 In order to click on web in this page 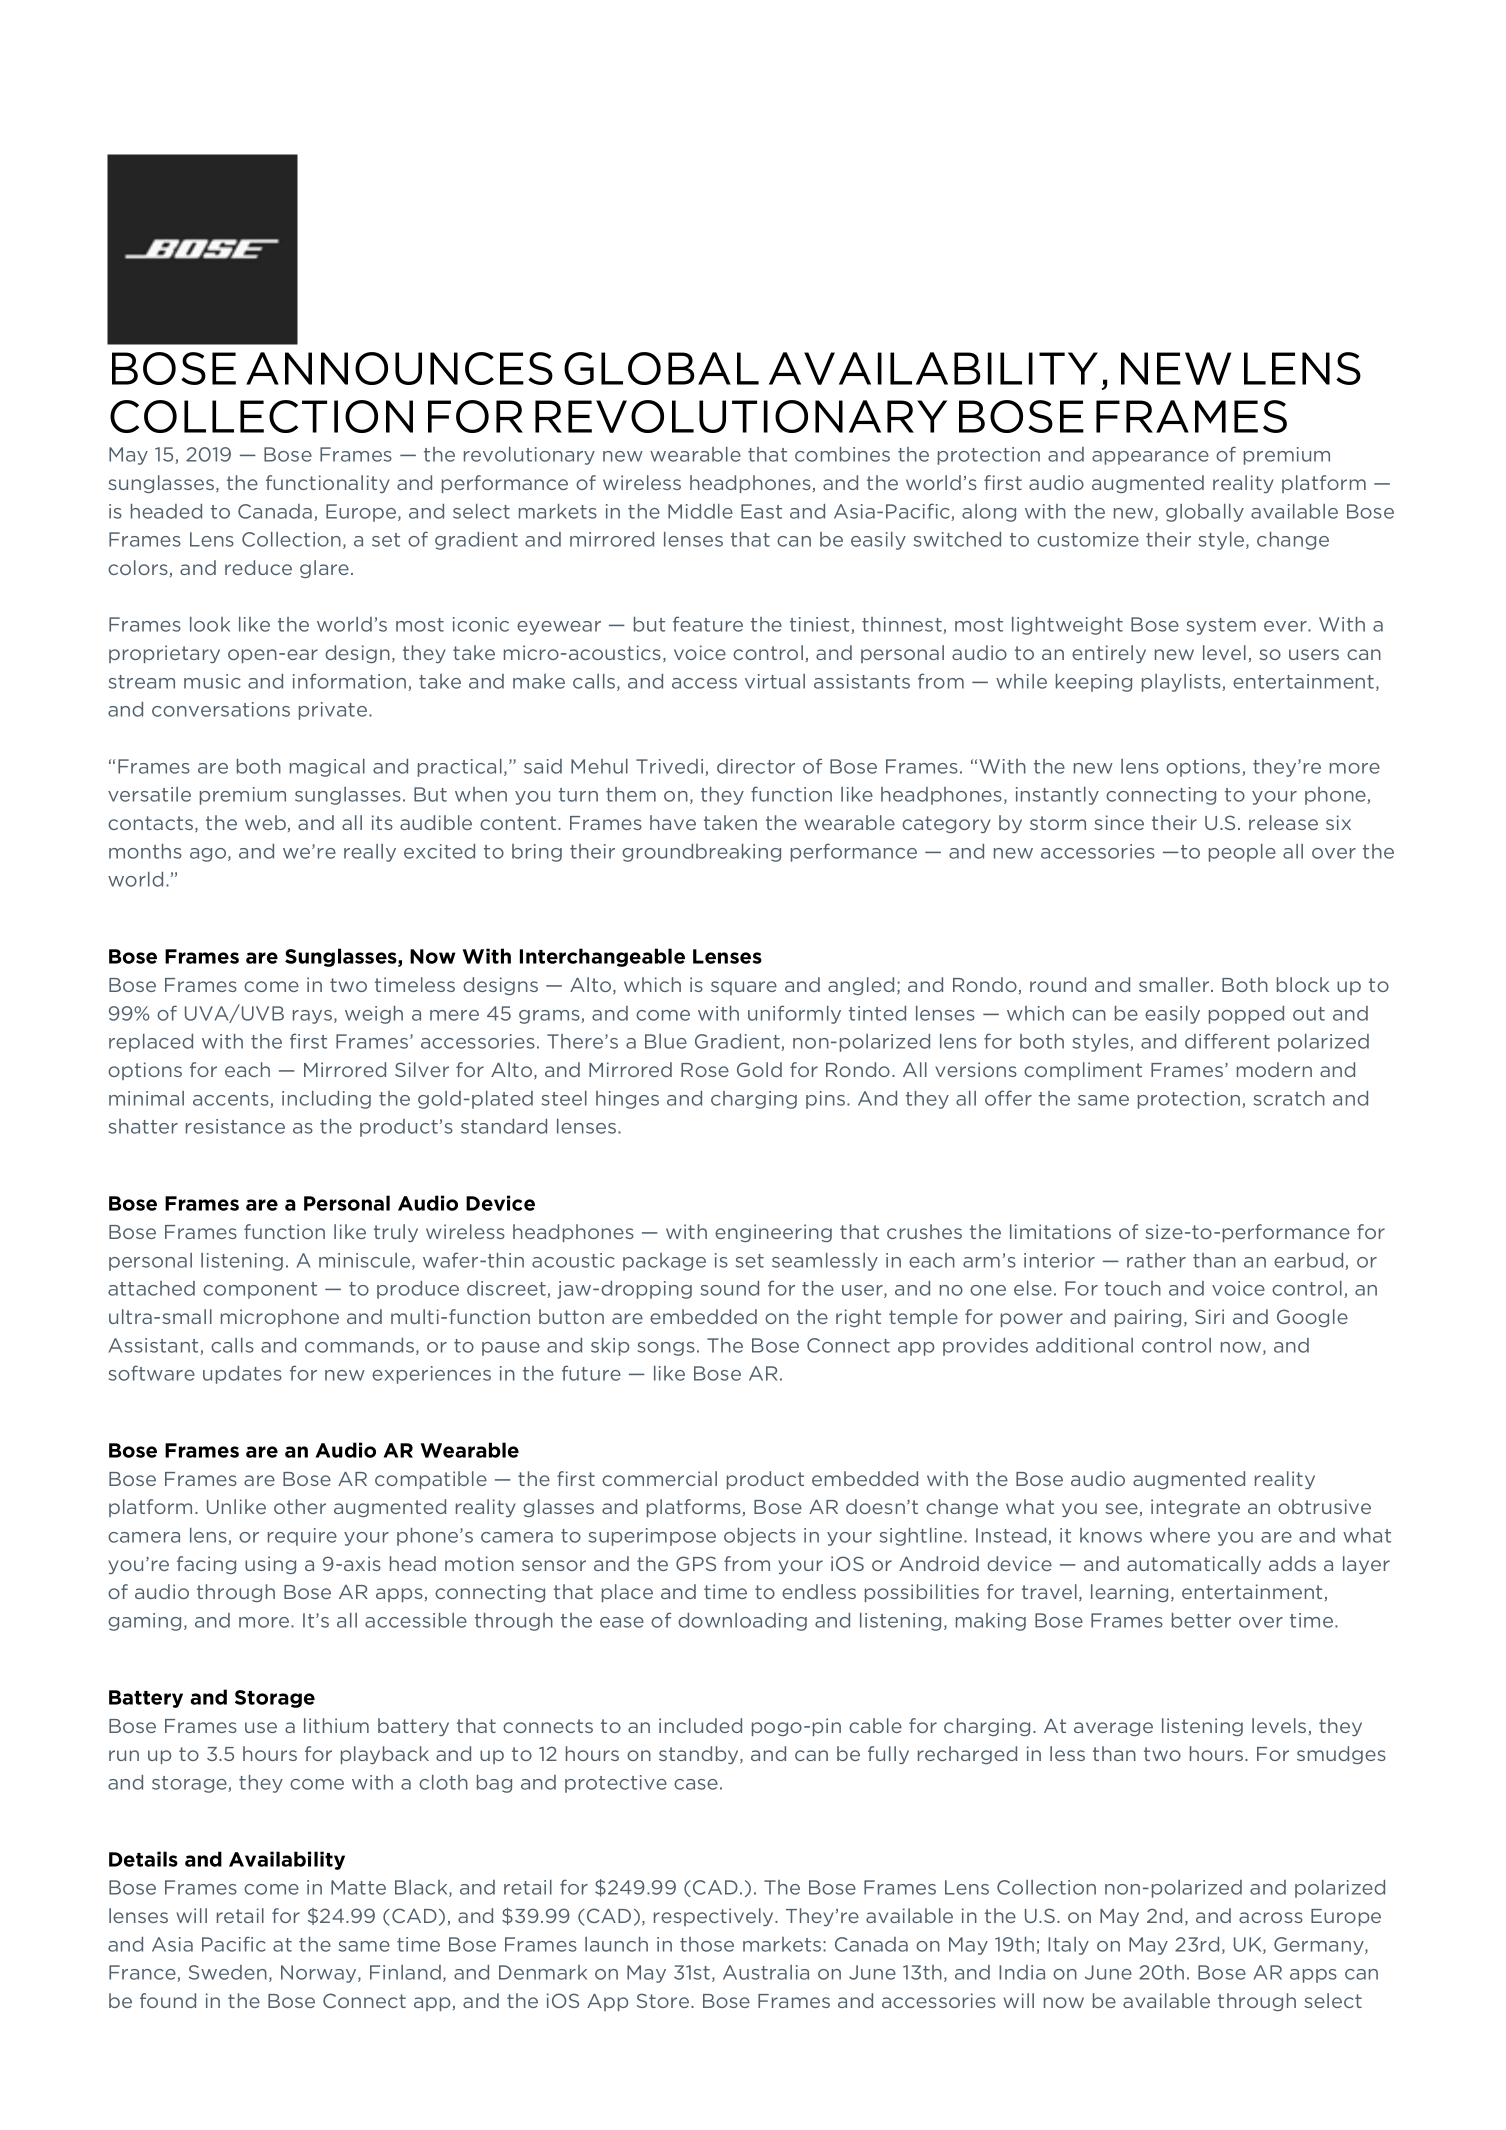, I will do `click(265, 822)`.
